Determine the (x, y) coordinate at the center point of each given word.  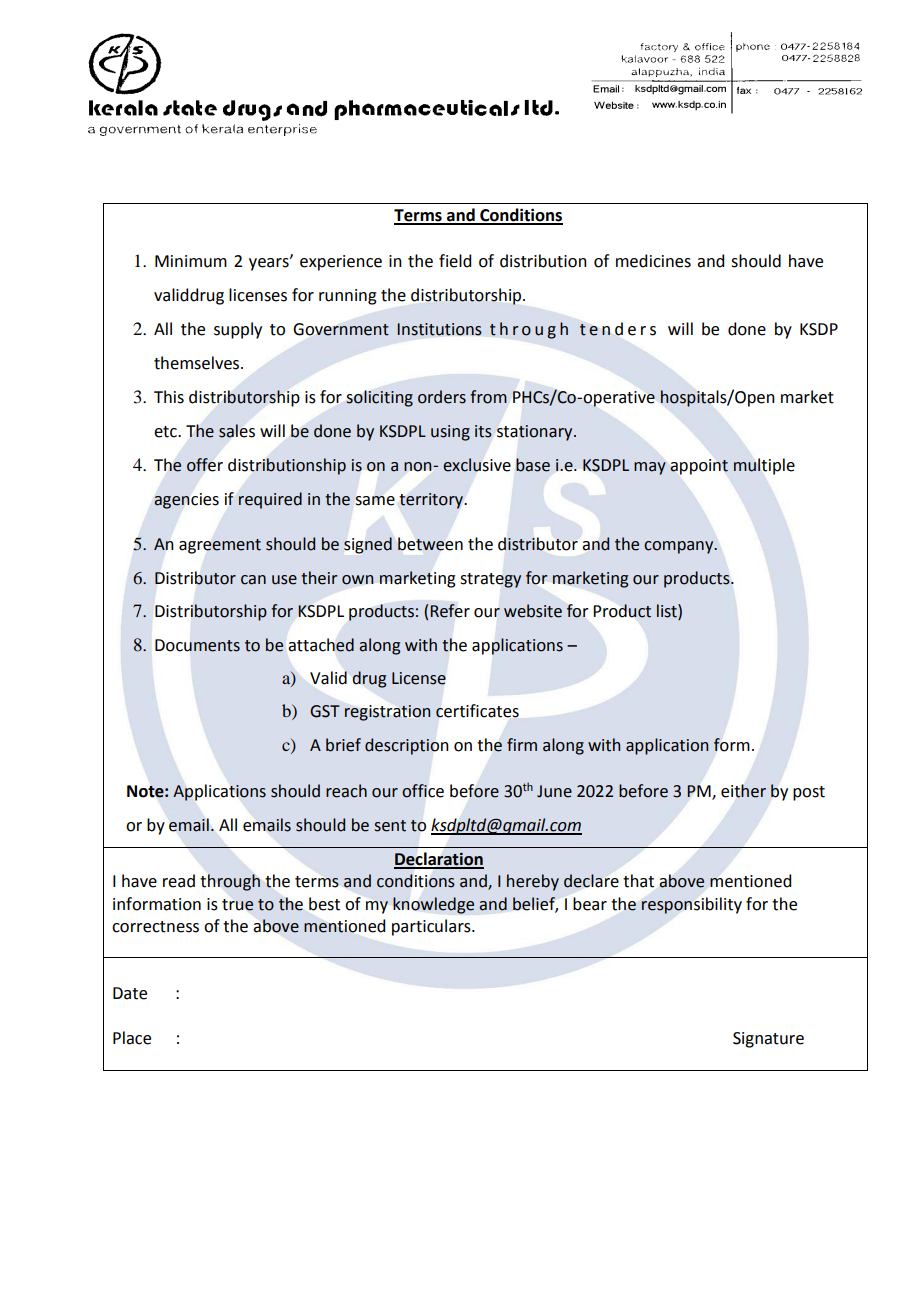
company (680, 547)
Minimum (191, 261)
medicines (653, 261)
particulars (432, 927)
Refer (450, 611)
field (455, 261)
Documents (197, 645)
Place (132, 1038)
